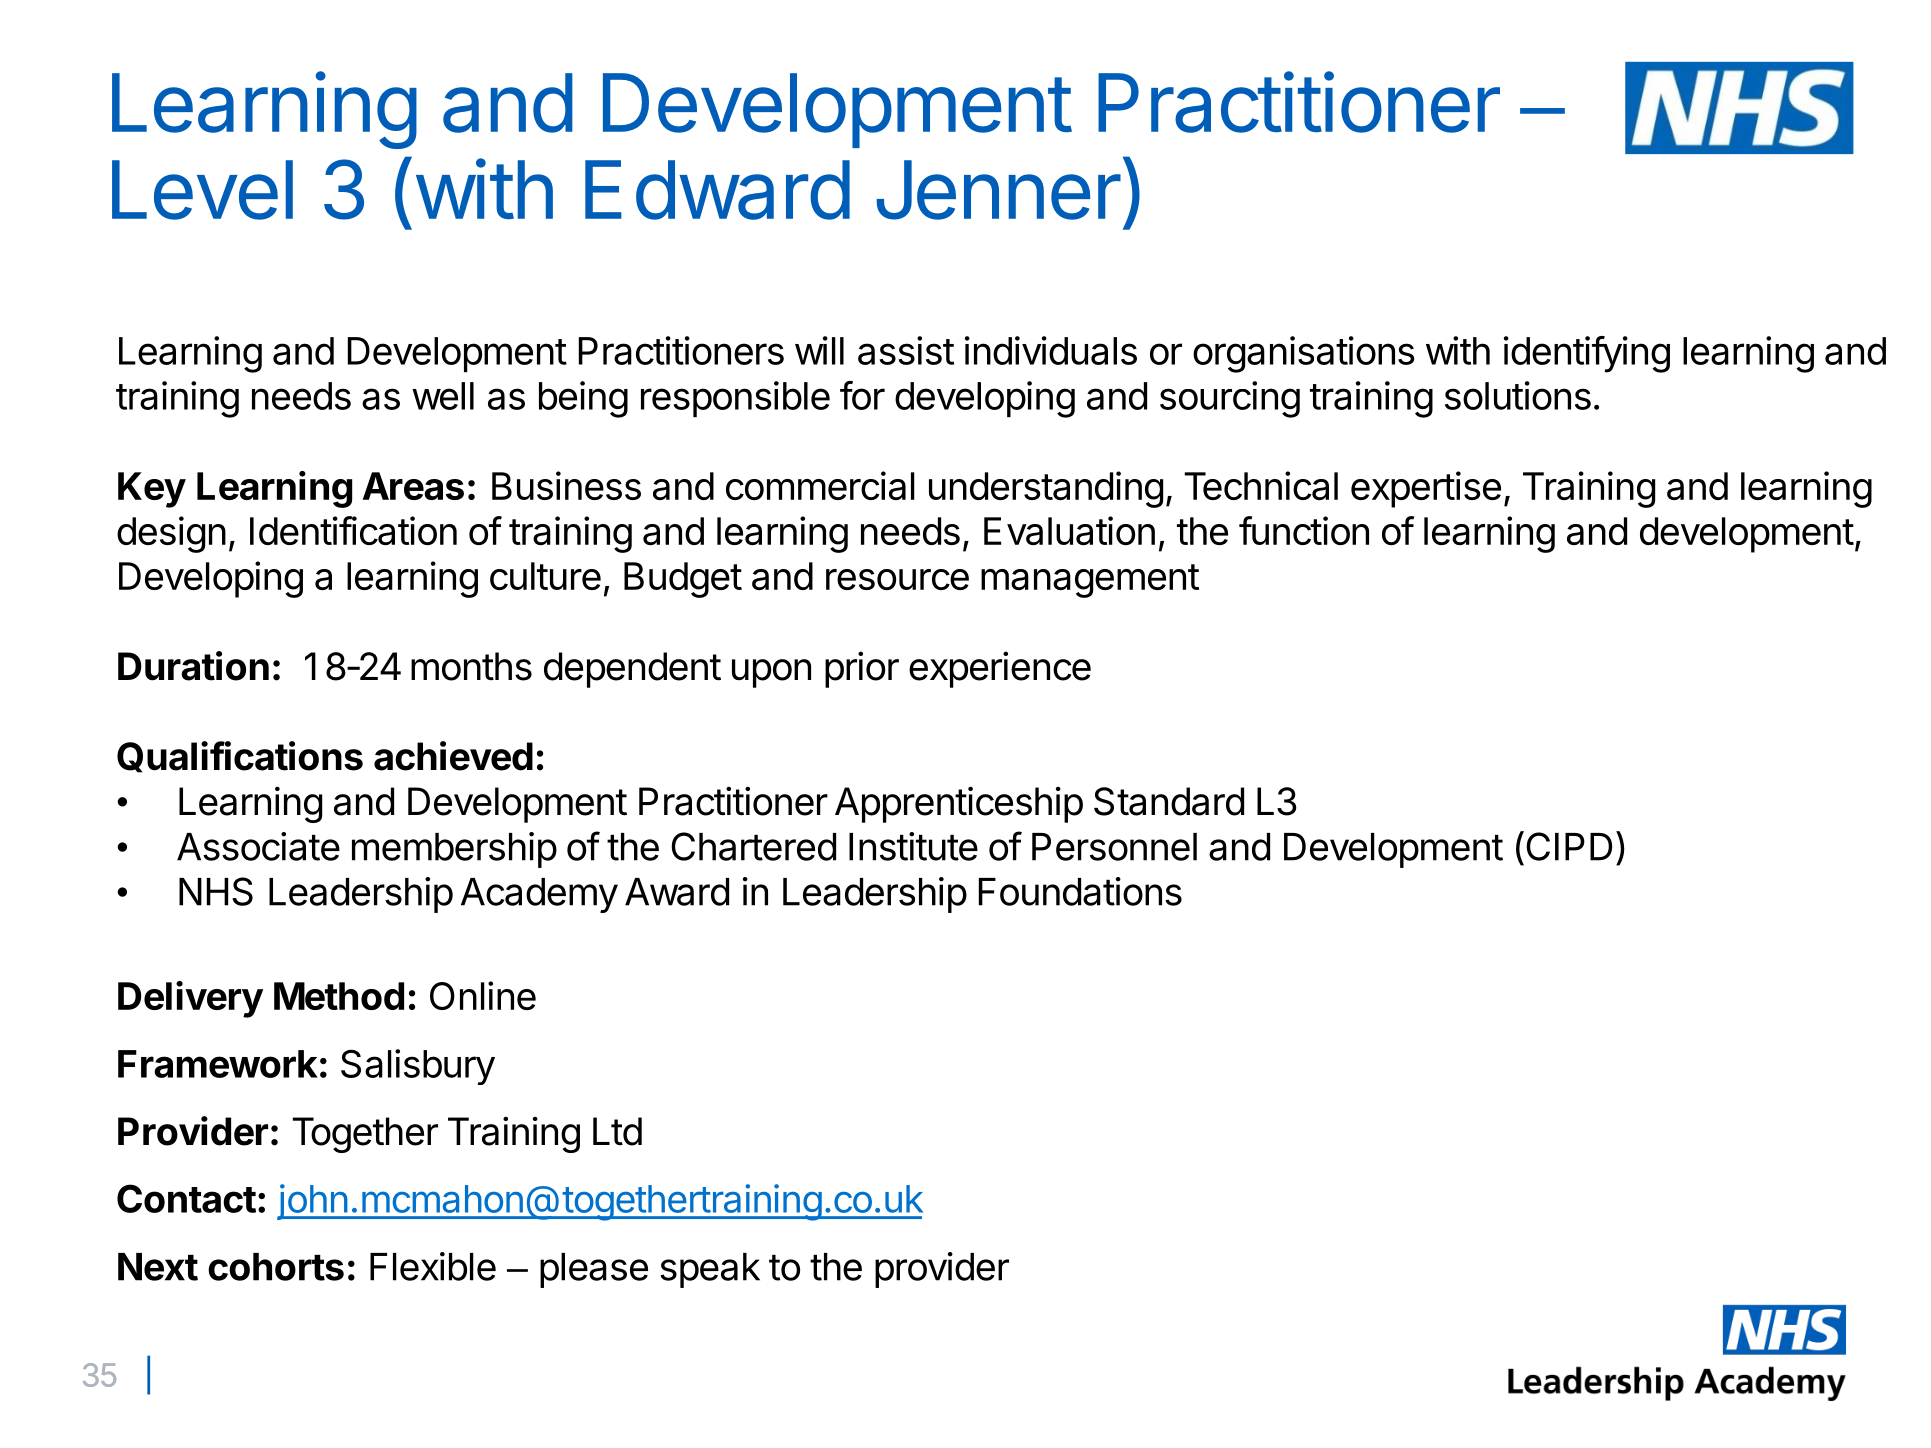 The height and width of the screenshot is (1448, 1931). What do you see at coordinates (413, 486) in the screenshot?
I see `Areas` at bounding box center [413, 486].
